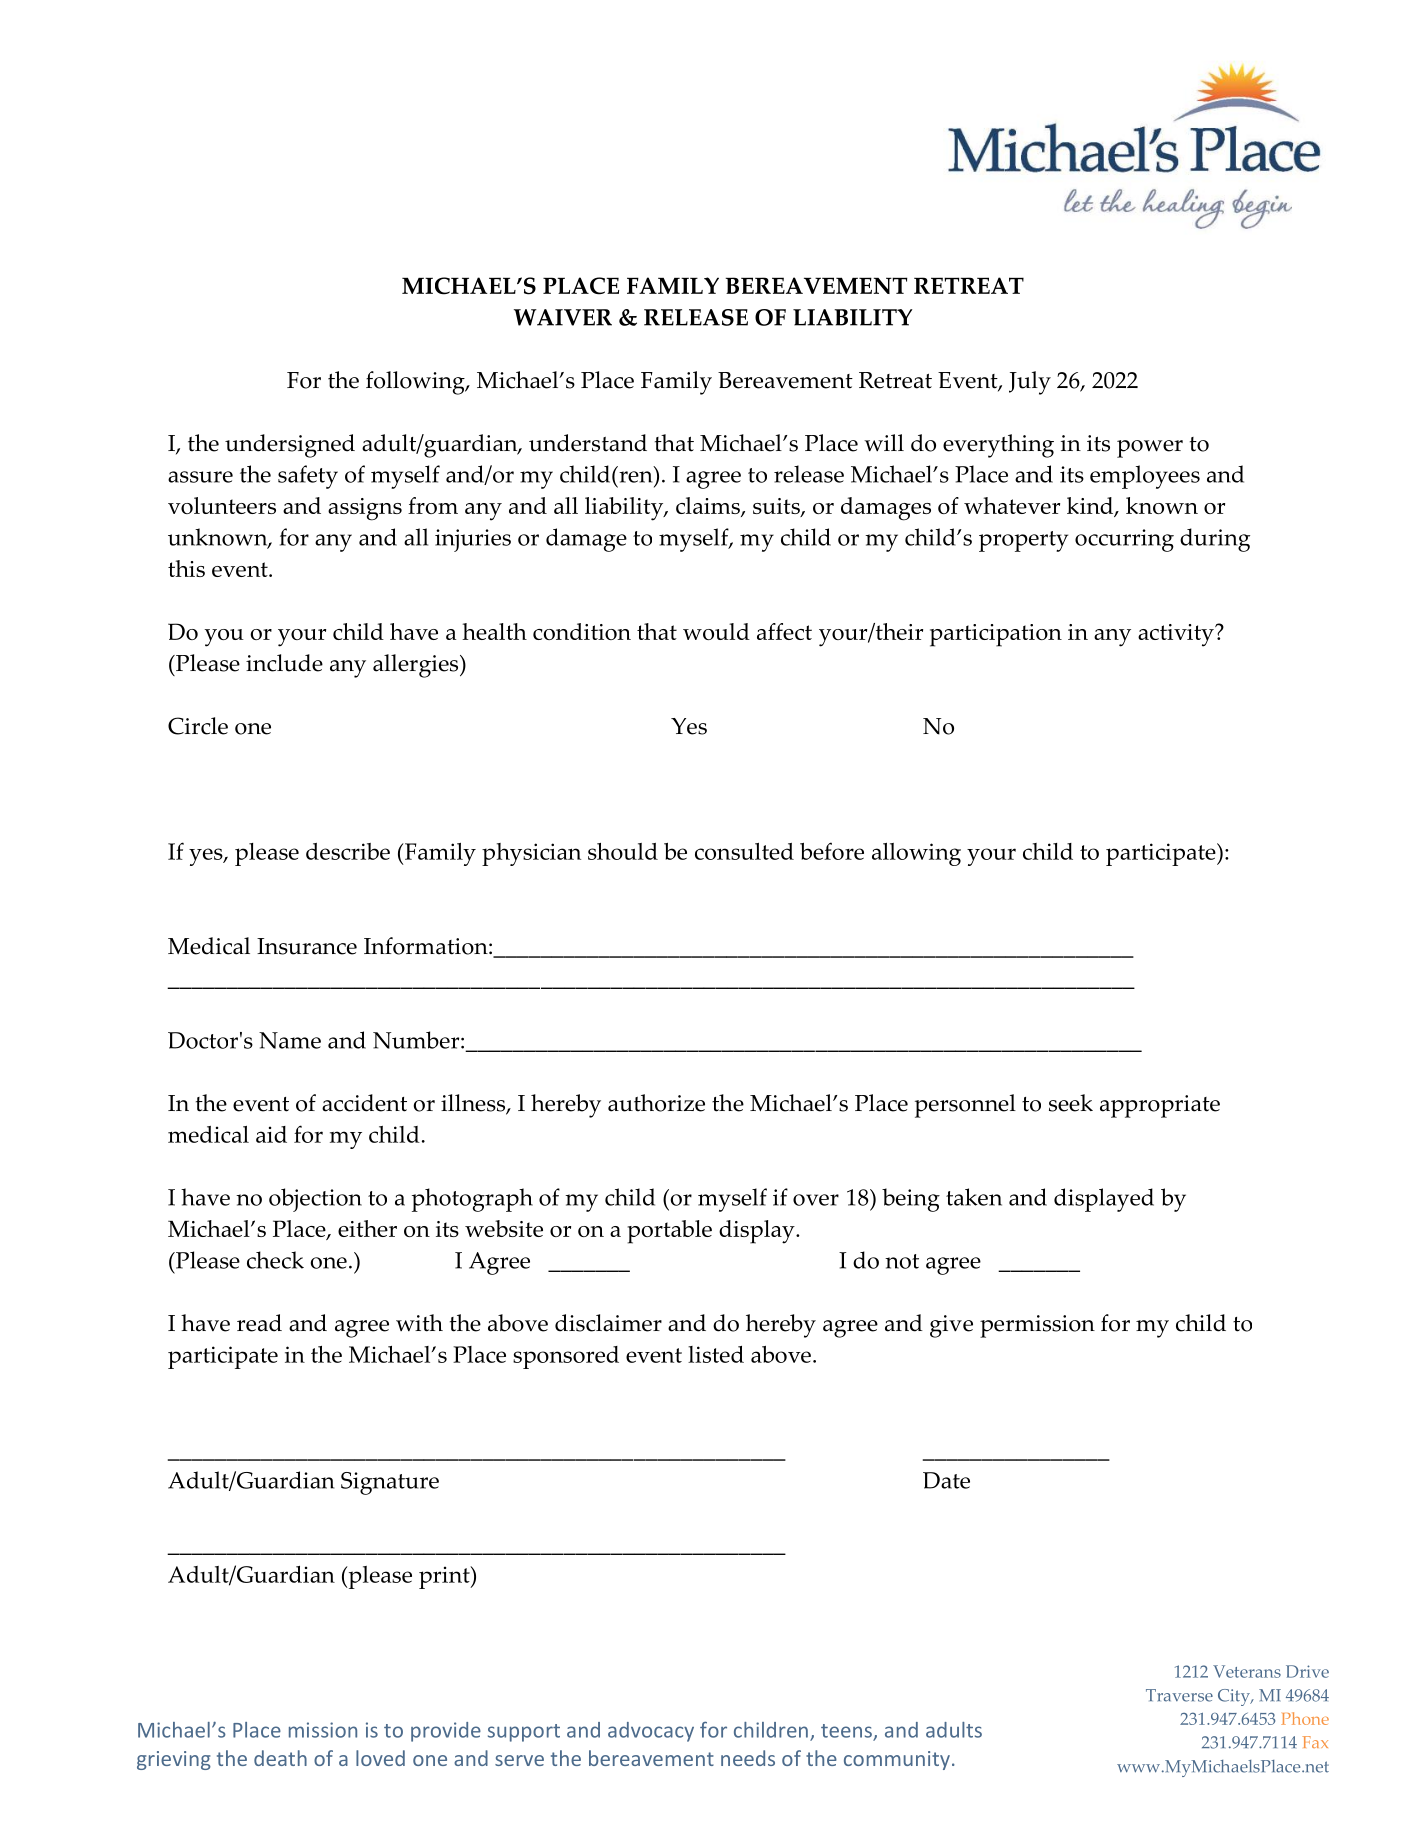 The height and width of the image is (1845, 1426). What do you see at coordinates (284, 663) in the image?
I see `include` at bounding box center [284, 663].
